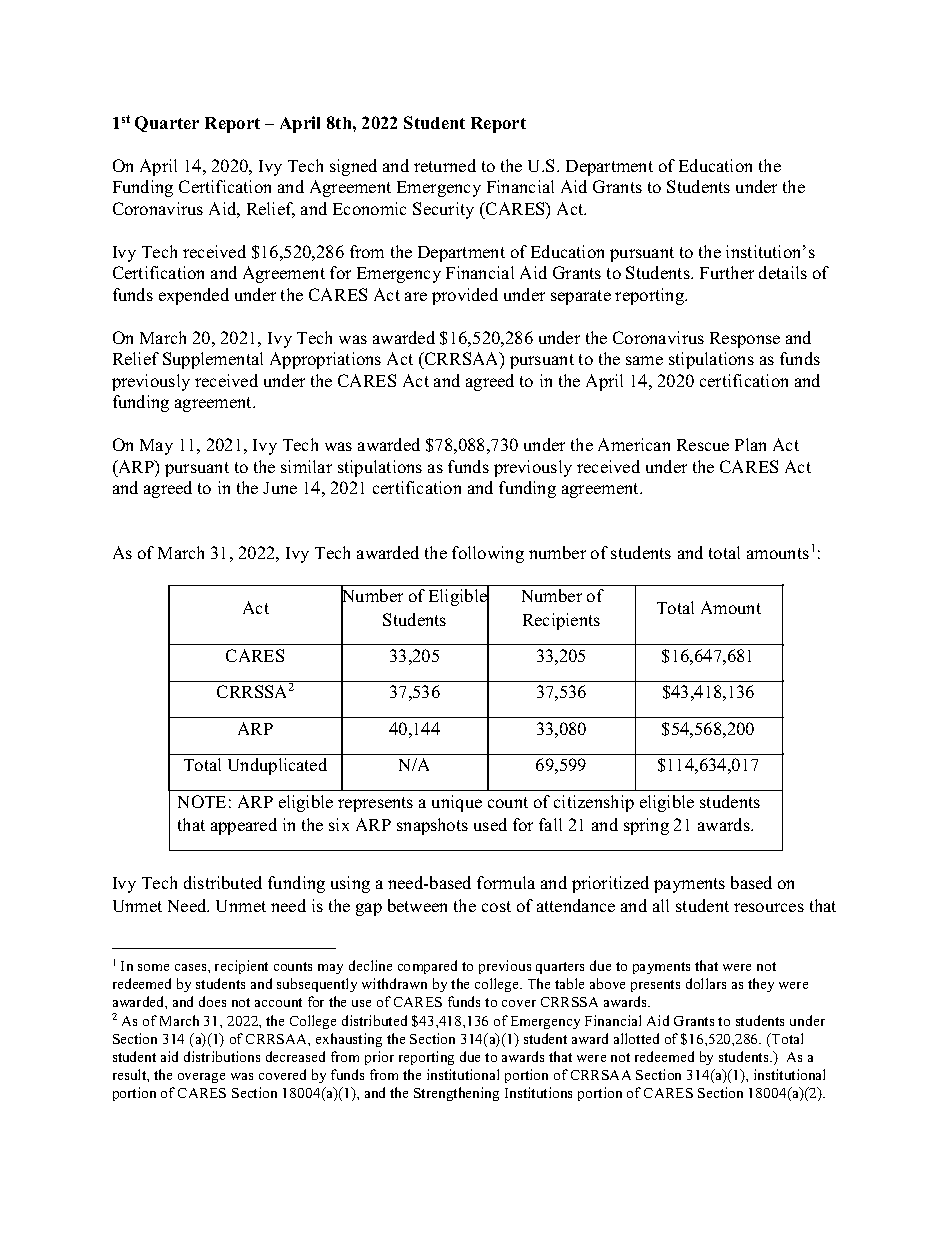 The height and width of the screenshot is (1233, 952). Describe the element at coordinates (456, 1094) in the screenshot. I see `Strengthening` at that location.
